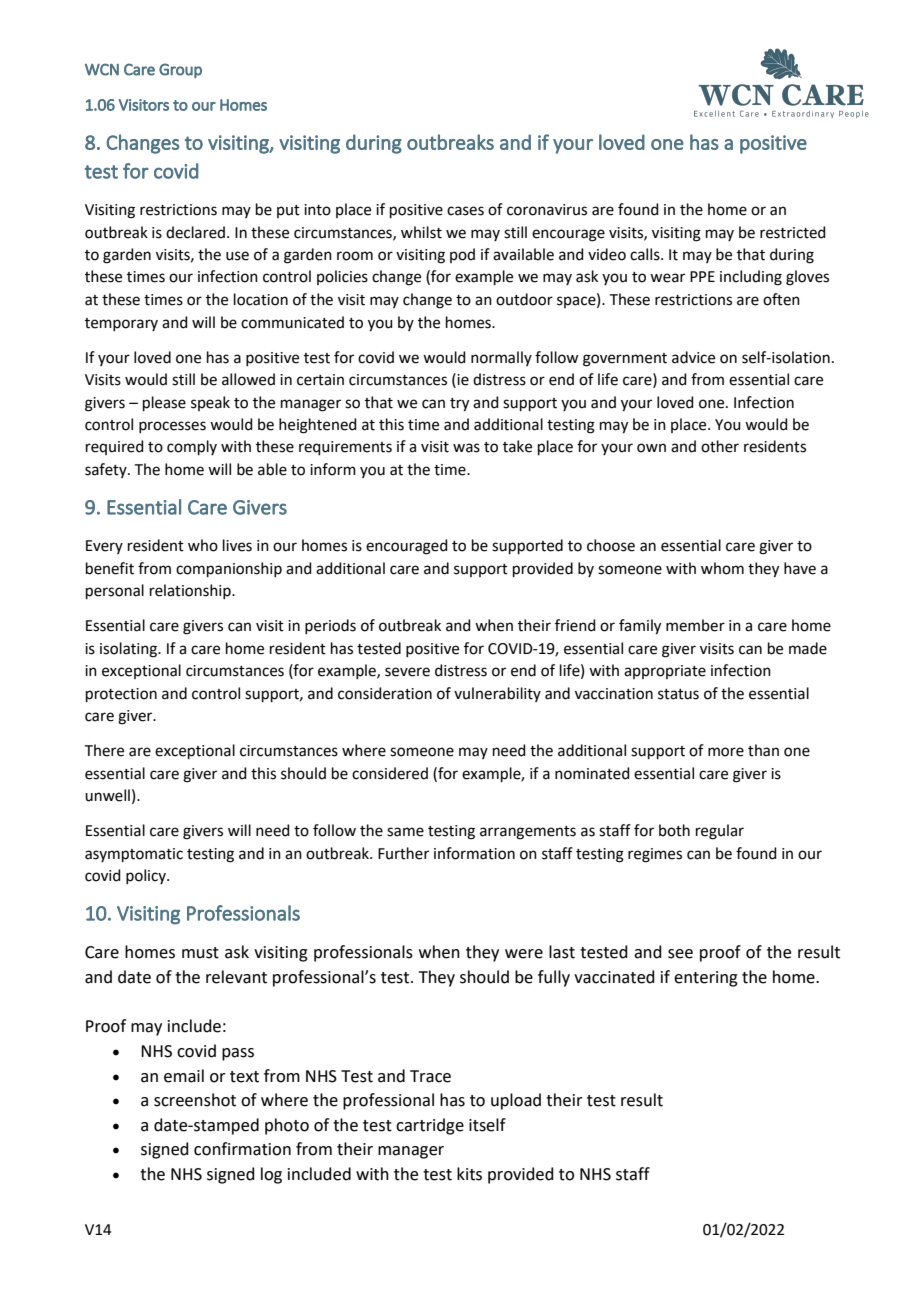 The height and width of the screenshot is (1308, 924). What do you see at coordinates (107, 795) in the screenshot?
I see `unwell` at bounding box center [107, 795].
